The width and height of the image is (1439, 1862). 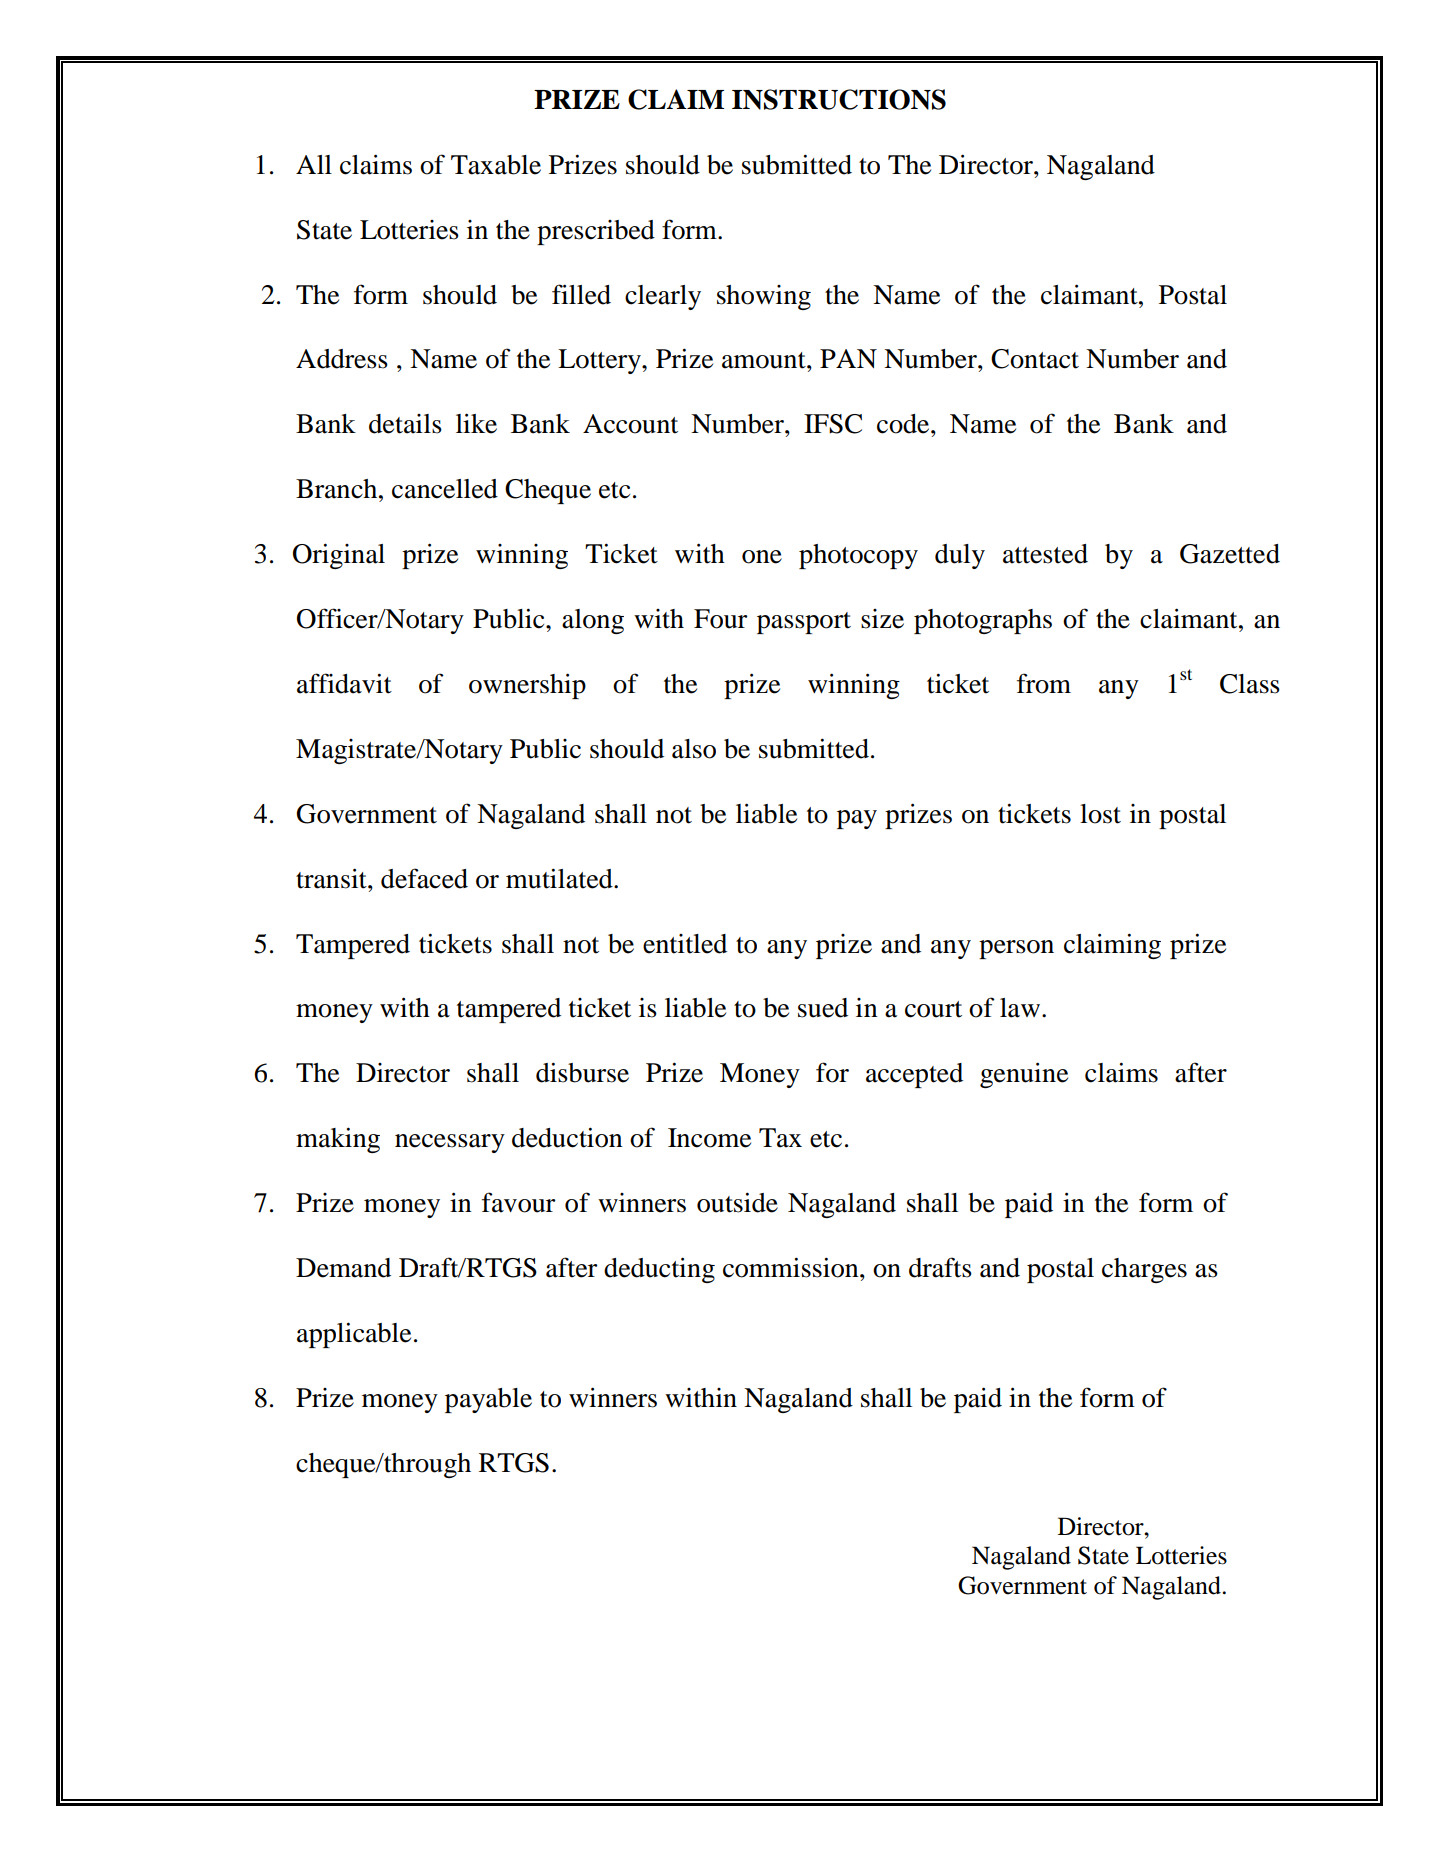 I want to click on attested, so click(x=1045, y=554).
